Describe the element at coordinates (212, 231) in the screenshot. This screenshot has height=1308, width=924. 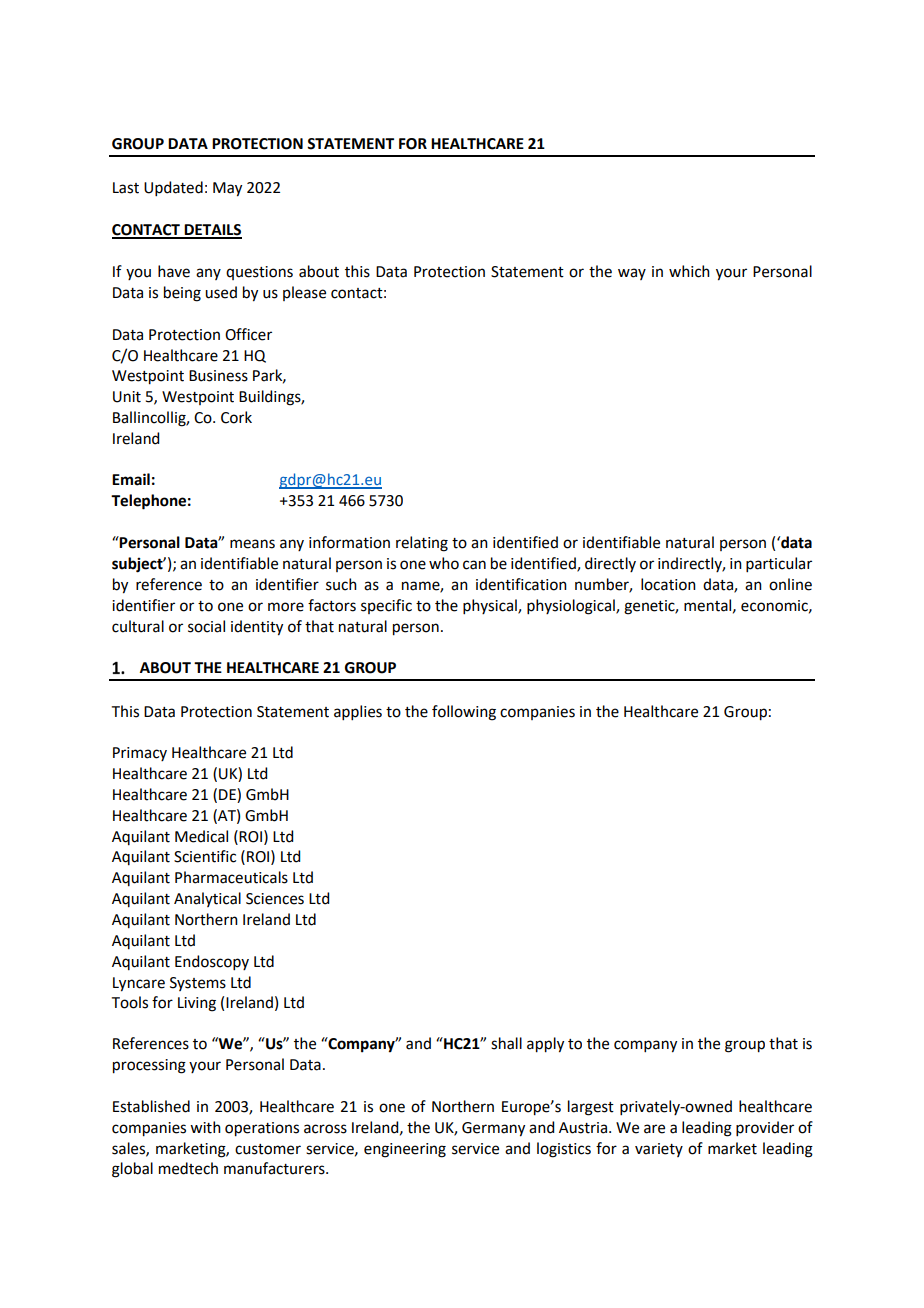
I see `DETAILS` at that location.
